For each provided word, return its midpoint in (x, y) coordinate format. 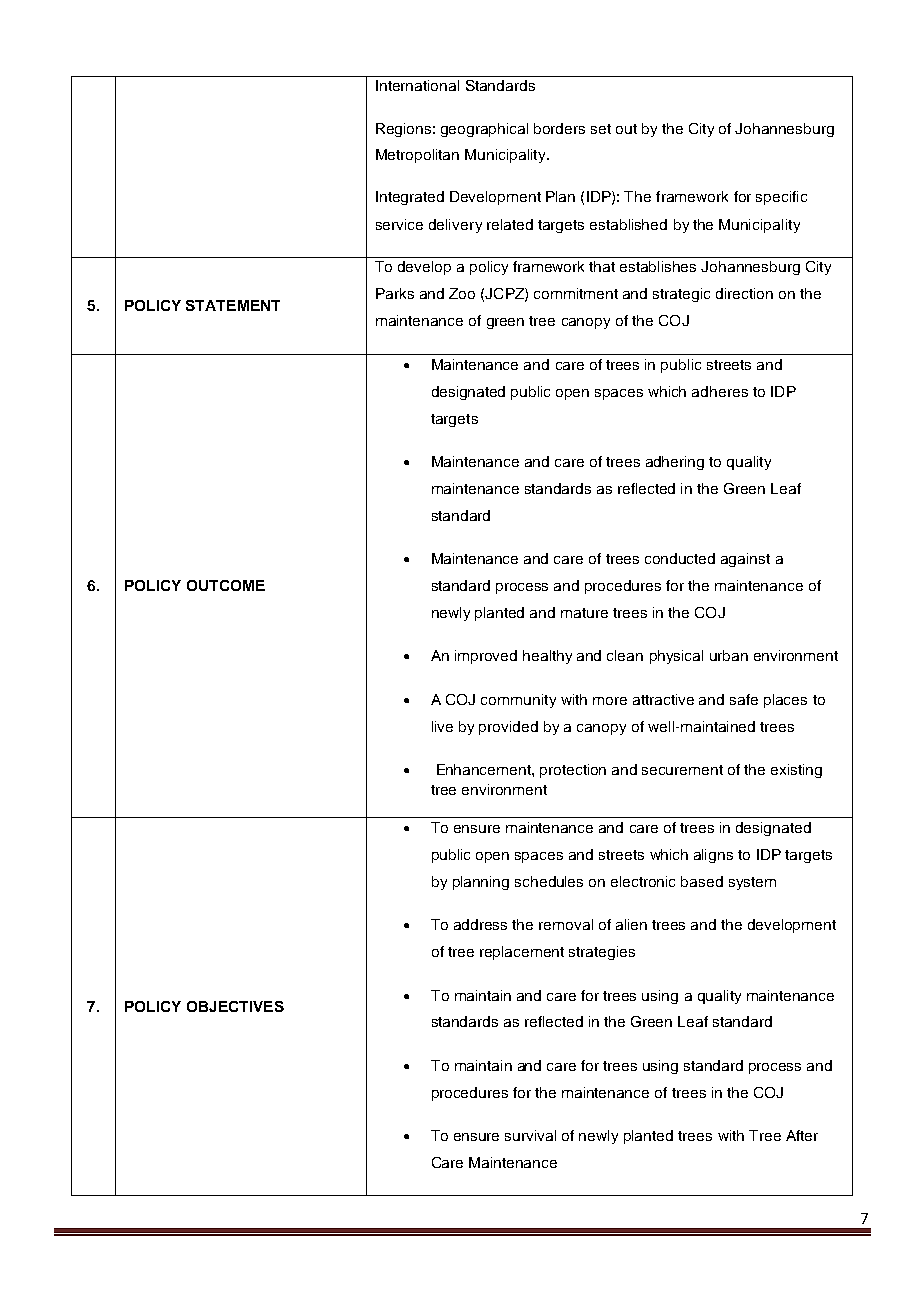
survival (530, 1135)
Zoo (462, 293)
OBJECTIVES (235, 1006)
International (417, 85)
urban (729, 655)
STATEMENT (233, 305)
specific (781, 198)
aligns (713, 856)
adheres (720, 391)
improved (486, 657)
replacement (522, 953)
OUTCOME (226, 585)
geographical (484, 130)
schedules (549, 881)
